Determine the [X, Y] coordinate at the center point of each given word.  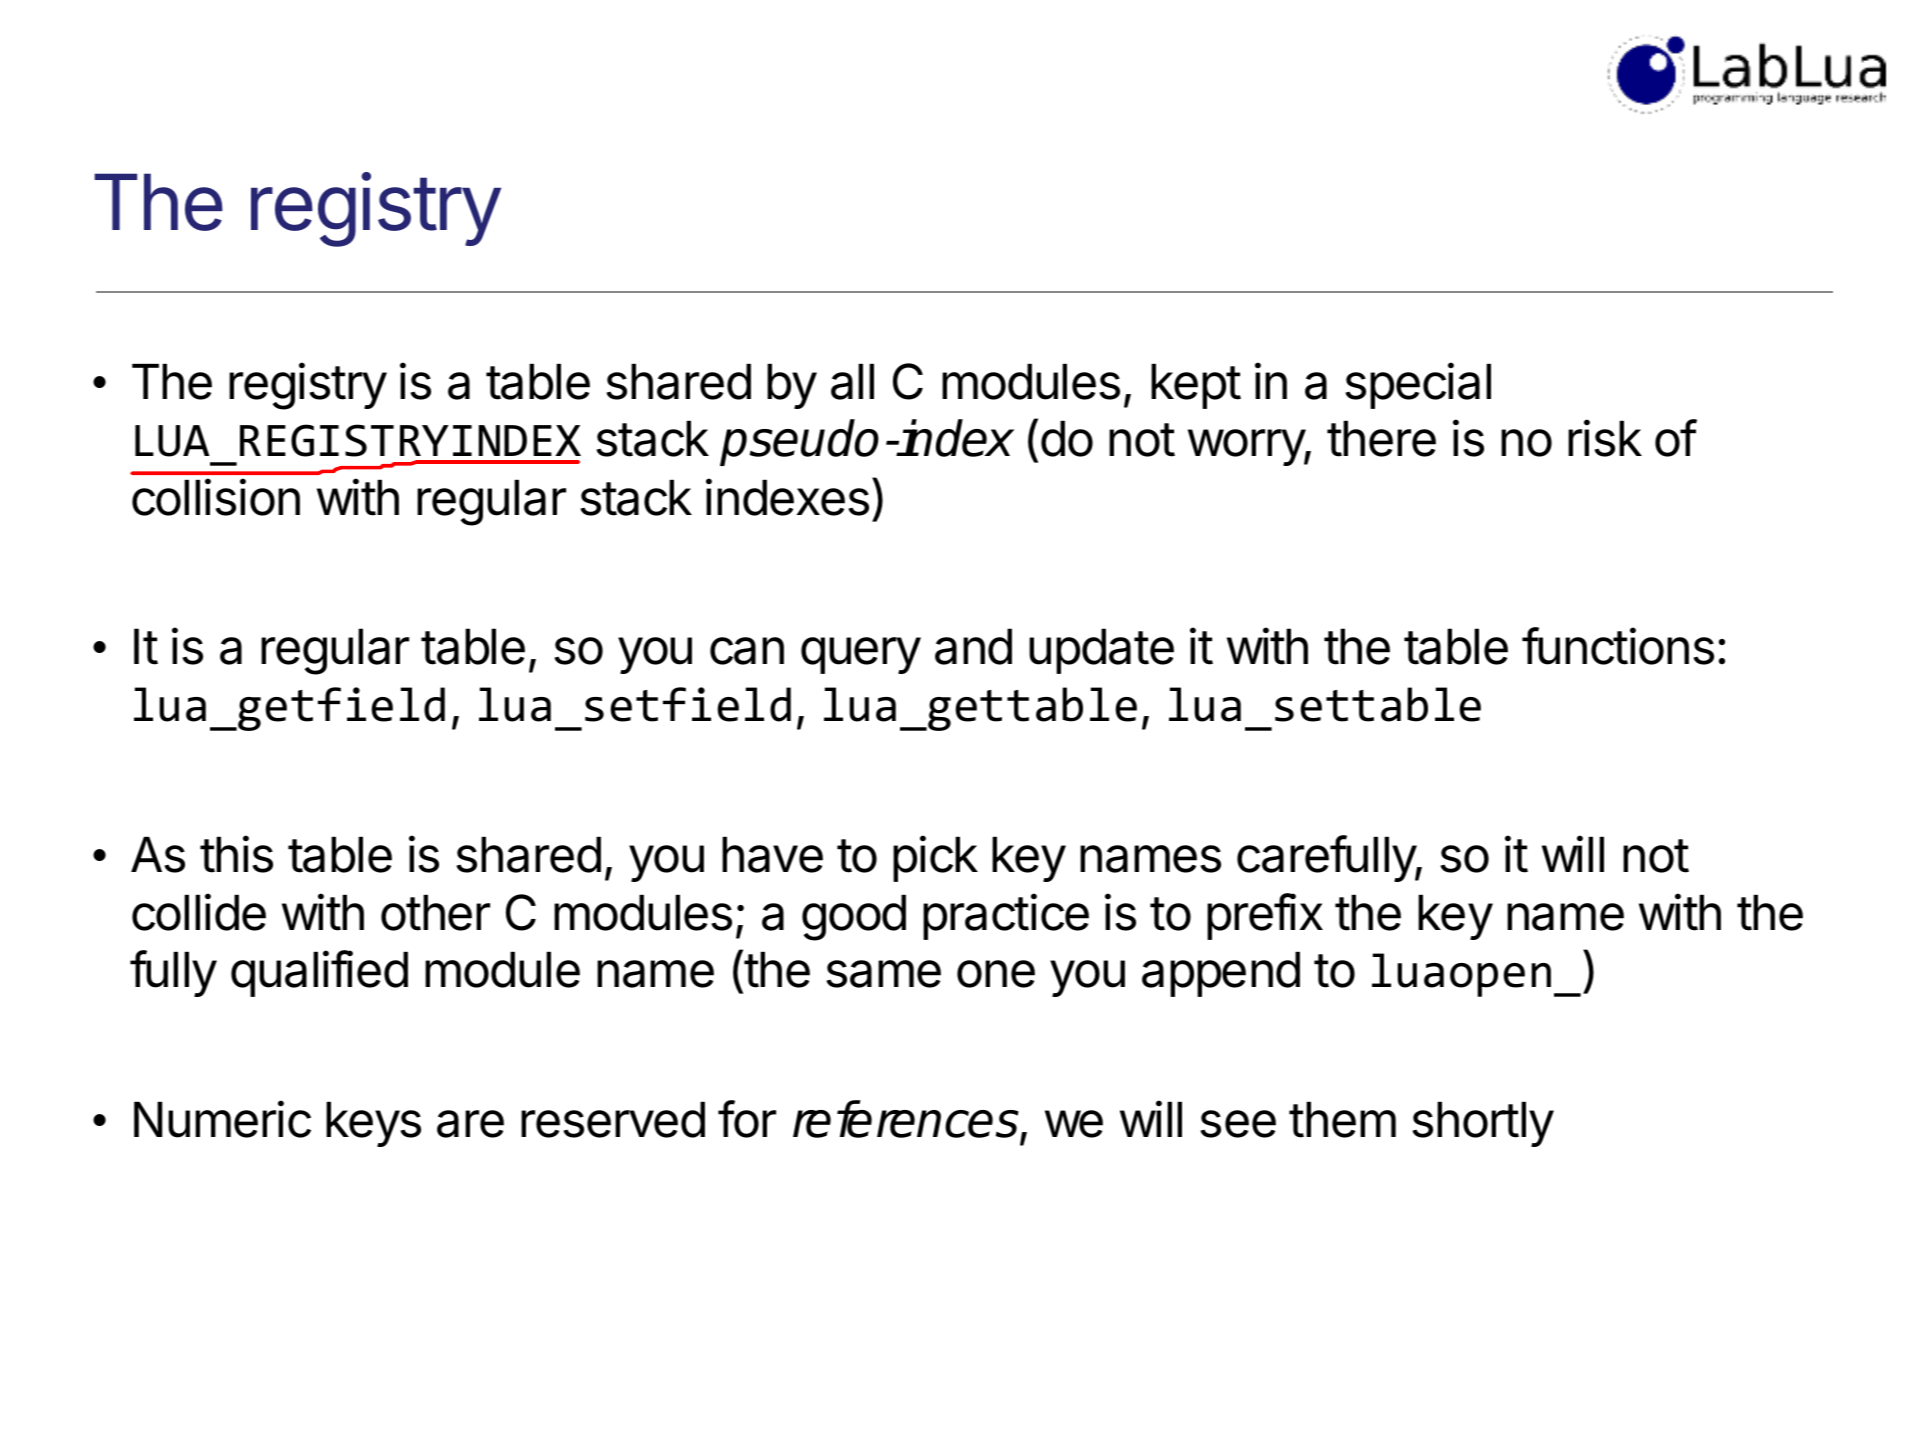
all [852, 382]
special [1418, 385]
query [861, 655]
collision [216, 497]
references [907, 1120]
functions [1618, 646]
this [236, 854]
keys [373, 1124]
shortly [1483, 1124]
